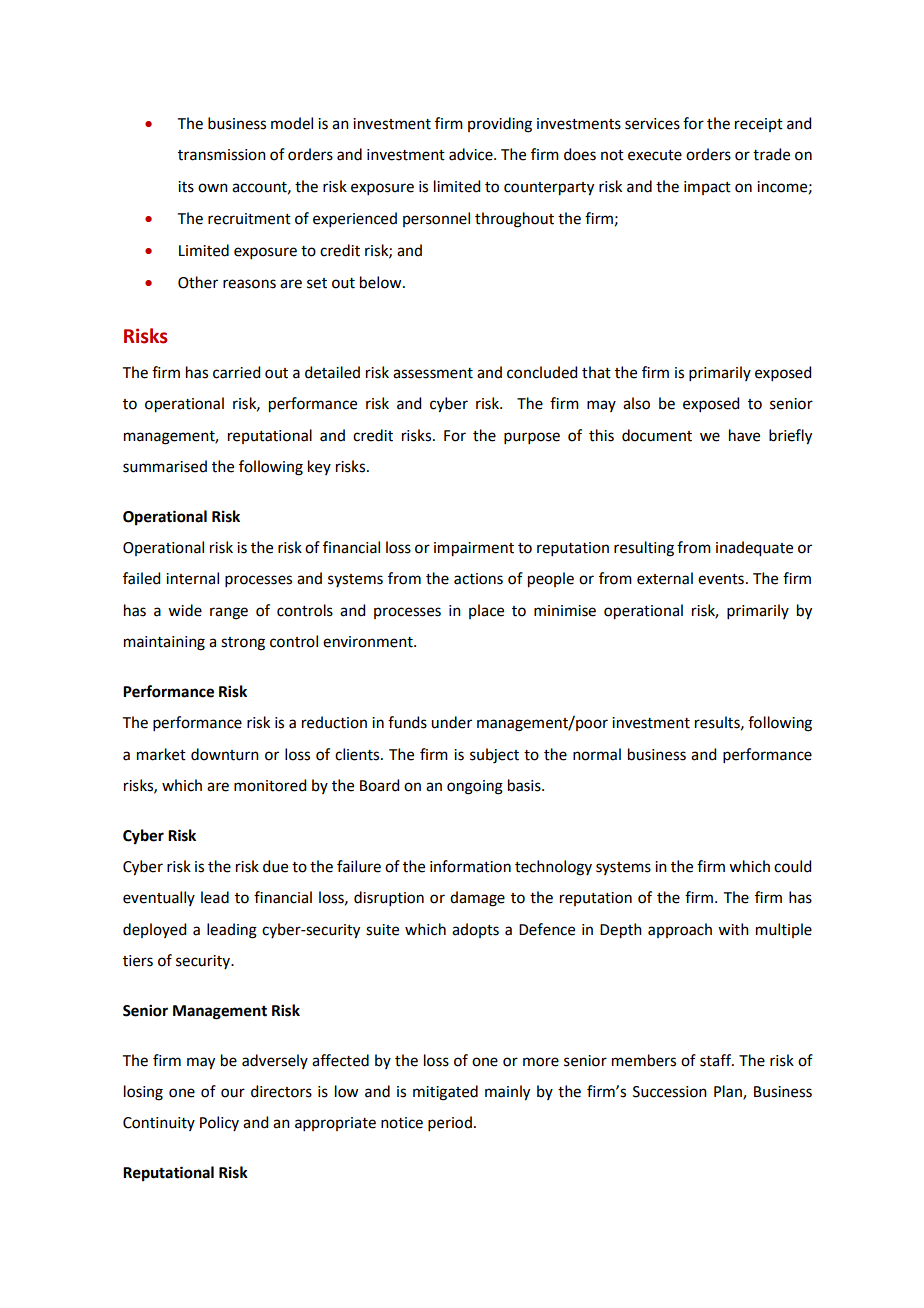 The height and width of the screenshot is (1308, 924). I want to click on place, so click(486, 611).
